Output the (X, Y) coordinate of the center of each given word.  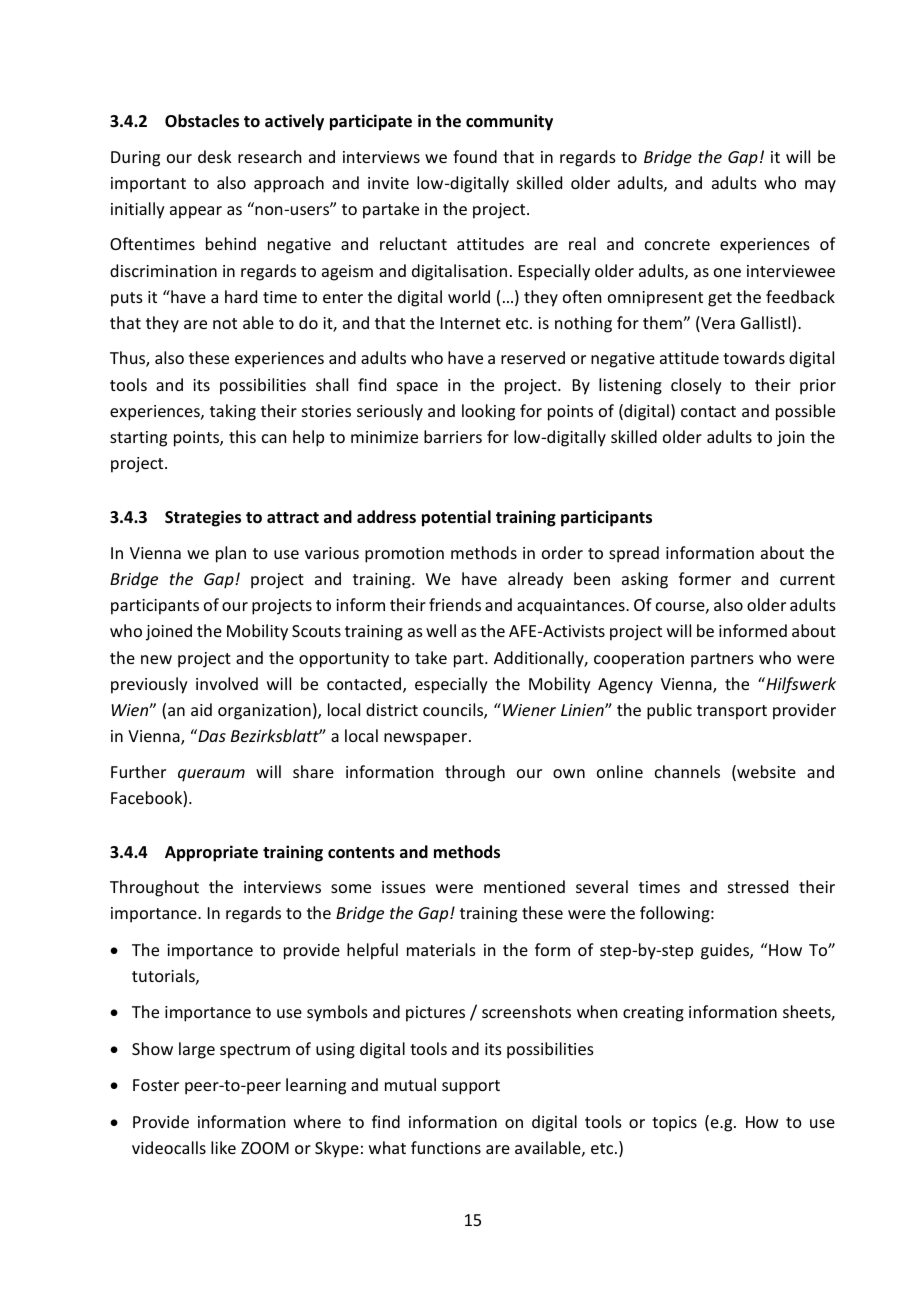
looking (488, 412)
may (820, 186)
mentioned (524, 886)
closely (696, 386)
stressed (758, 886)
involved (227, 683)
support (471, 1087)
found (475, 156)
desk (215, 156)
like (223, 1147)
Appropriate (211, 853)
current (807, 579)
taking (233, 412)
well (441, 630)
